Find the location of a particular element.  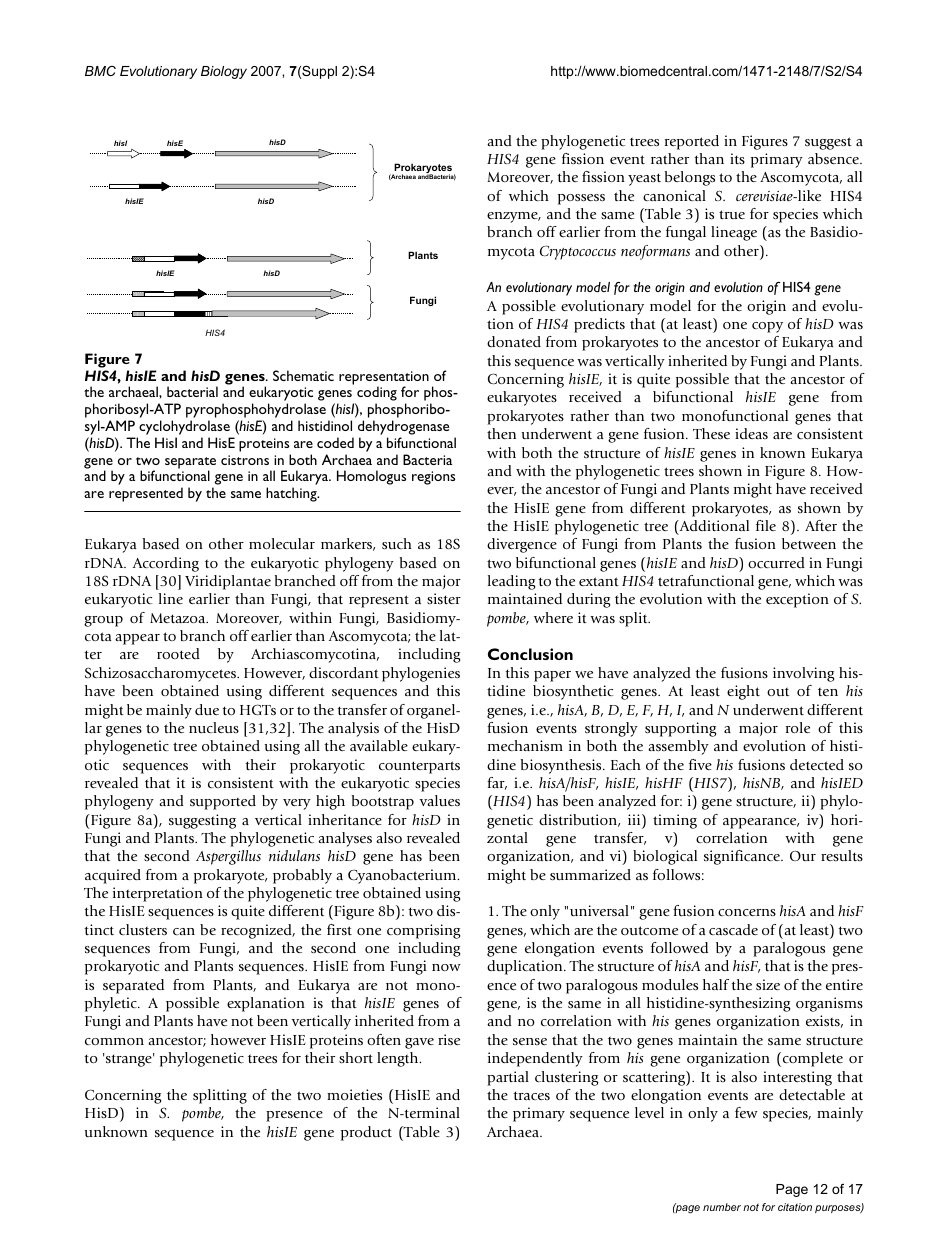

possess is located at coordinates (581, 199).
